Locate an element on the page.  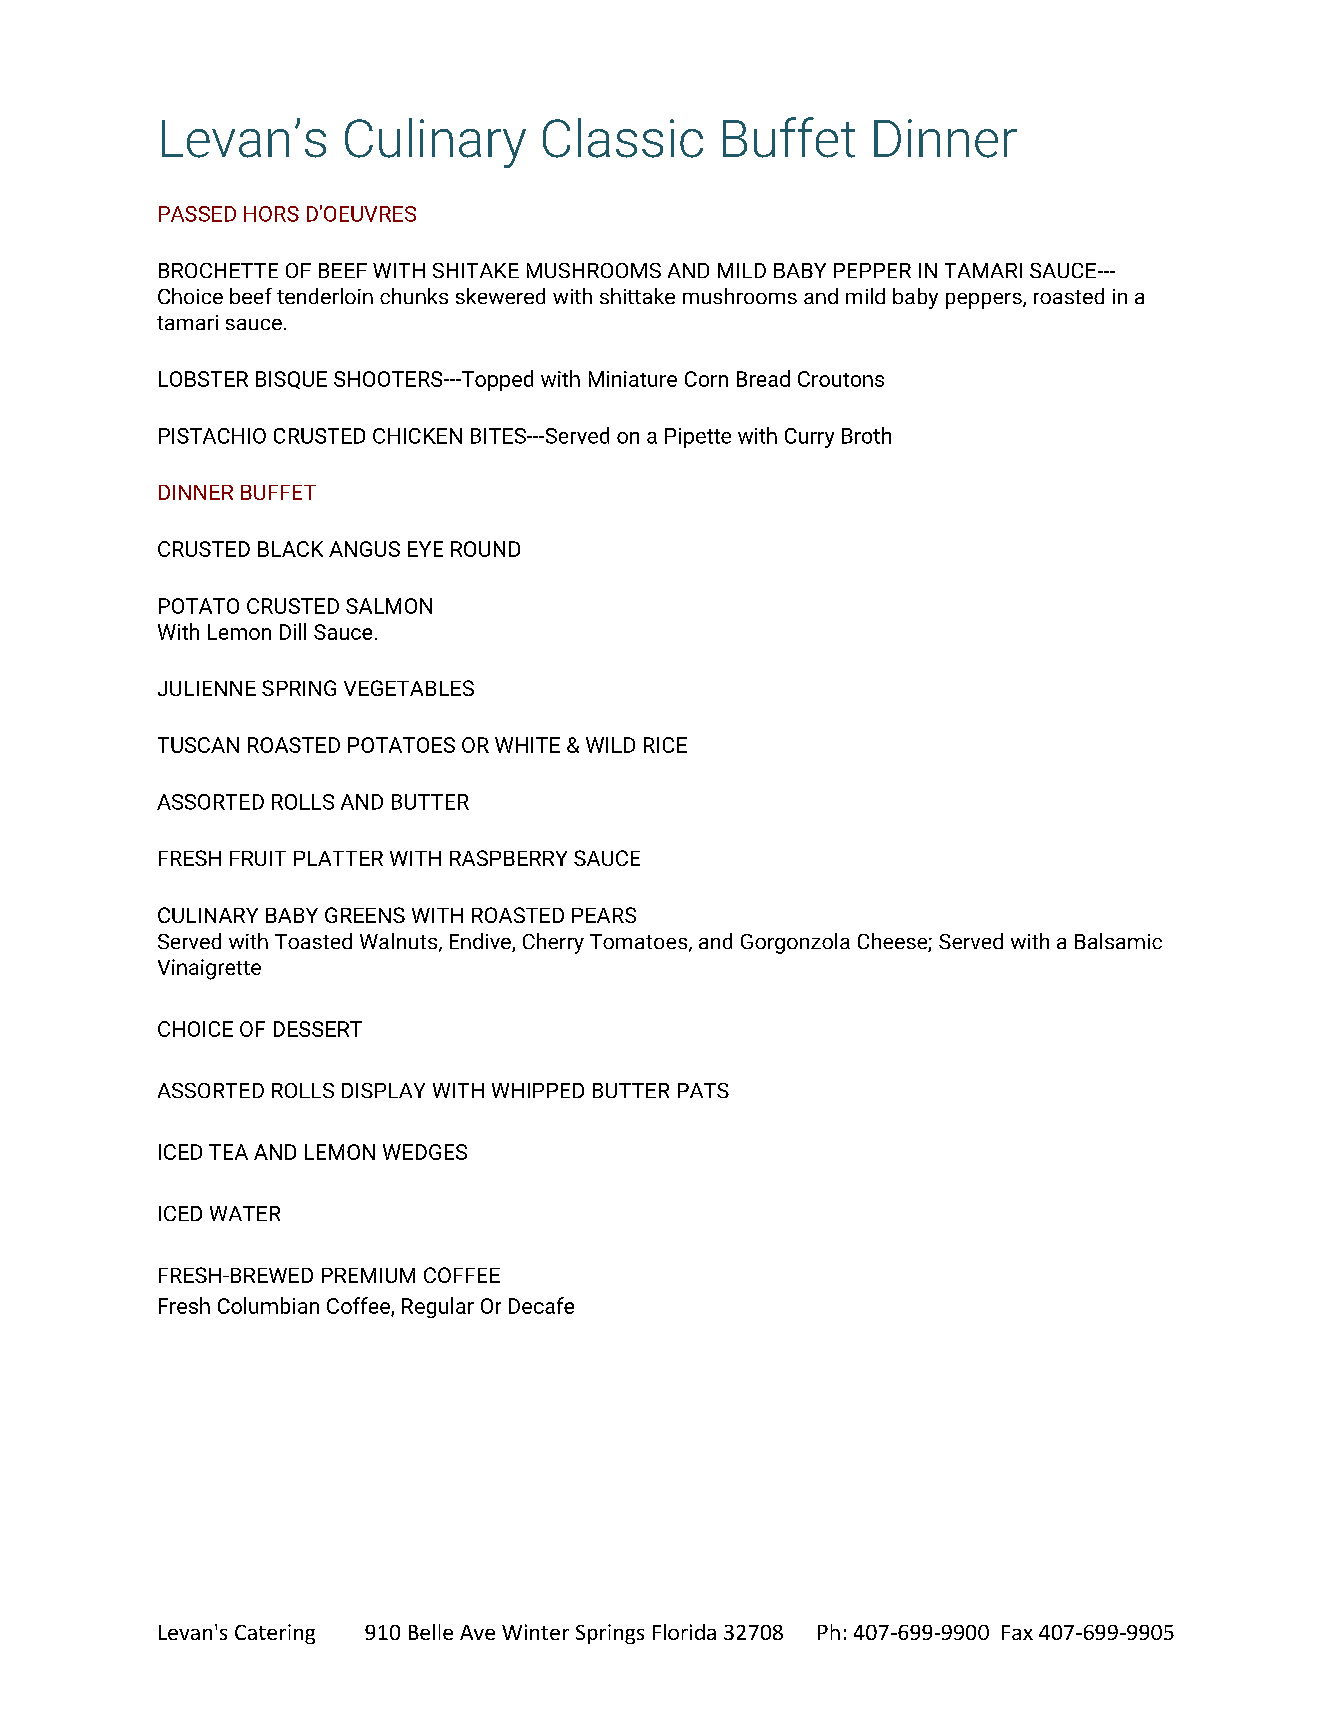
Classic is located at coordinates (623, 138).
